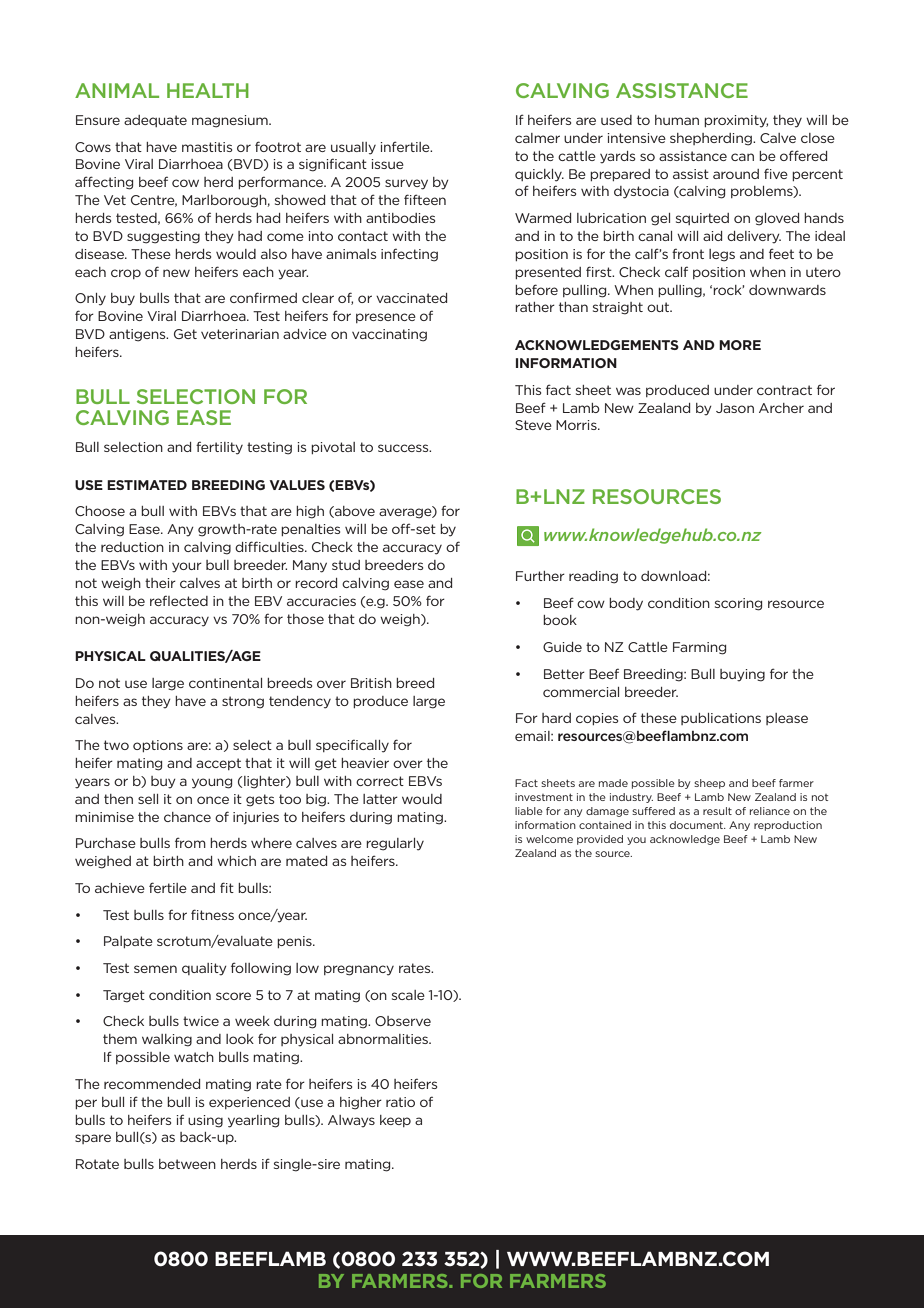 The width and height of the document is (924, 1308). I want to click on calmer, so click(537, 138).
